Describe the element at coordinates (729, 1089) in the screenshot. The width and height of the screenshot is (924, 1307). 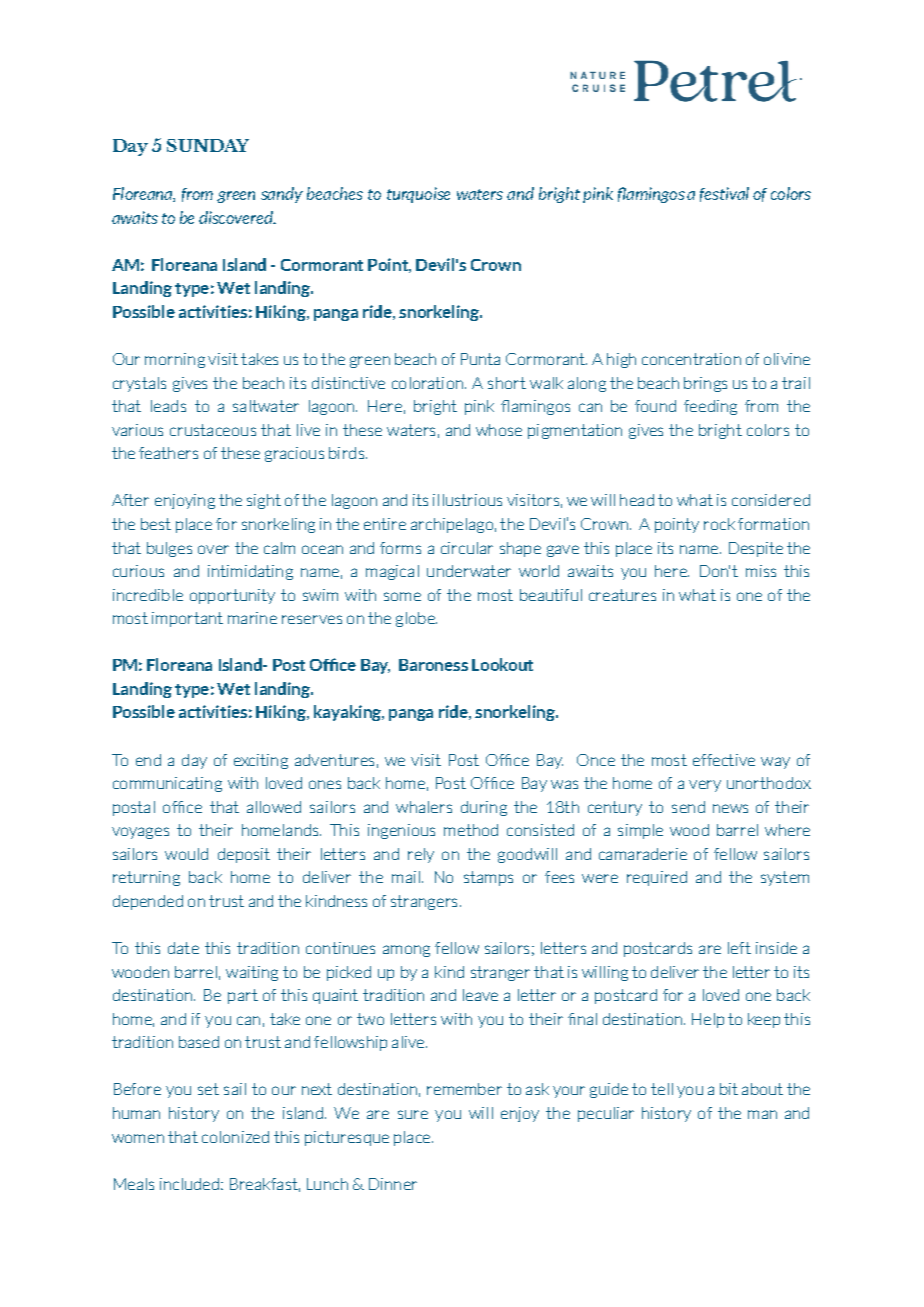
I see `bit` at that location.
